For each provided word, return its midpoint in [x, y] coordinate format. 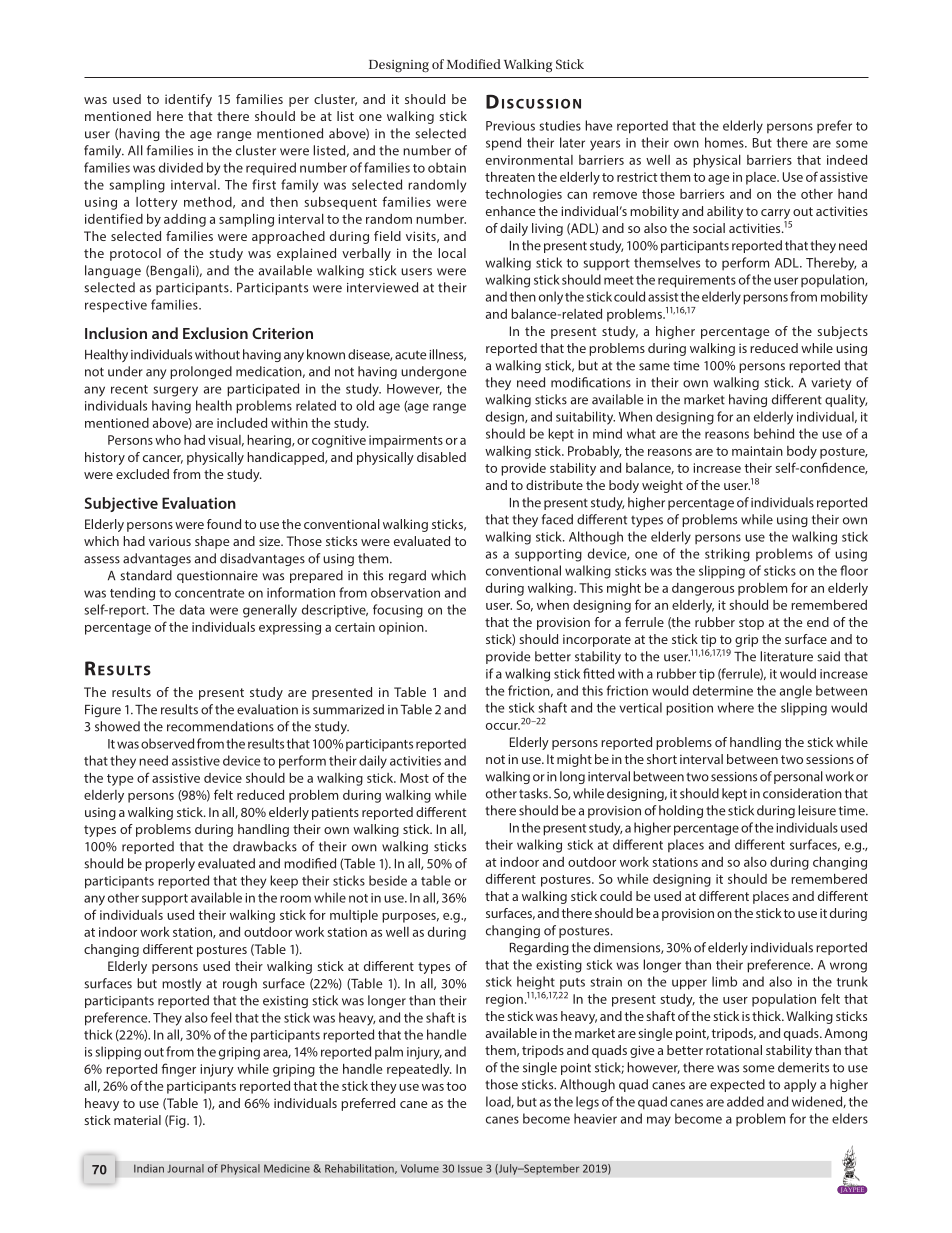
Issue [470, 1168]
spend [503, 144]
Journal [185, 1168]
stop [751, 624]
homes [725, 142]
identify [188, 100]
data [192, 609]
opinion [402, 628]
